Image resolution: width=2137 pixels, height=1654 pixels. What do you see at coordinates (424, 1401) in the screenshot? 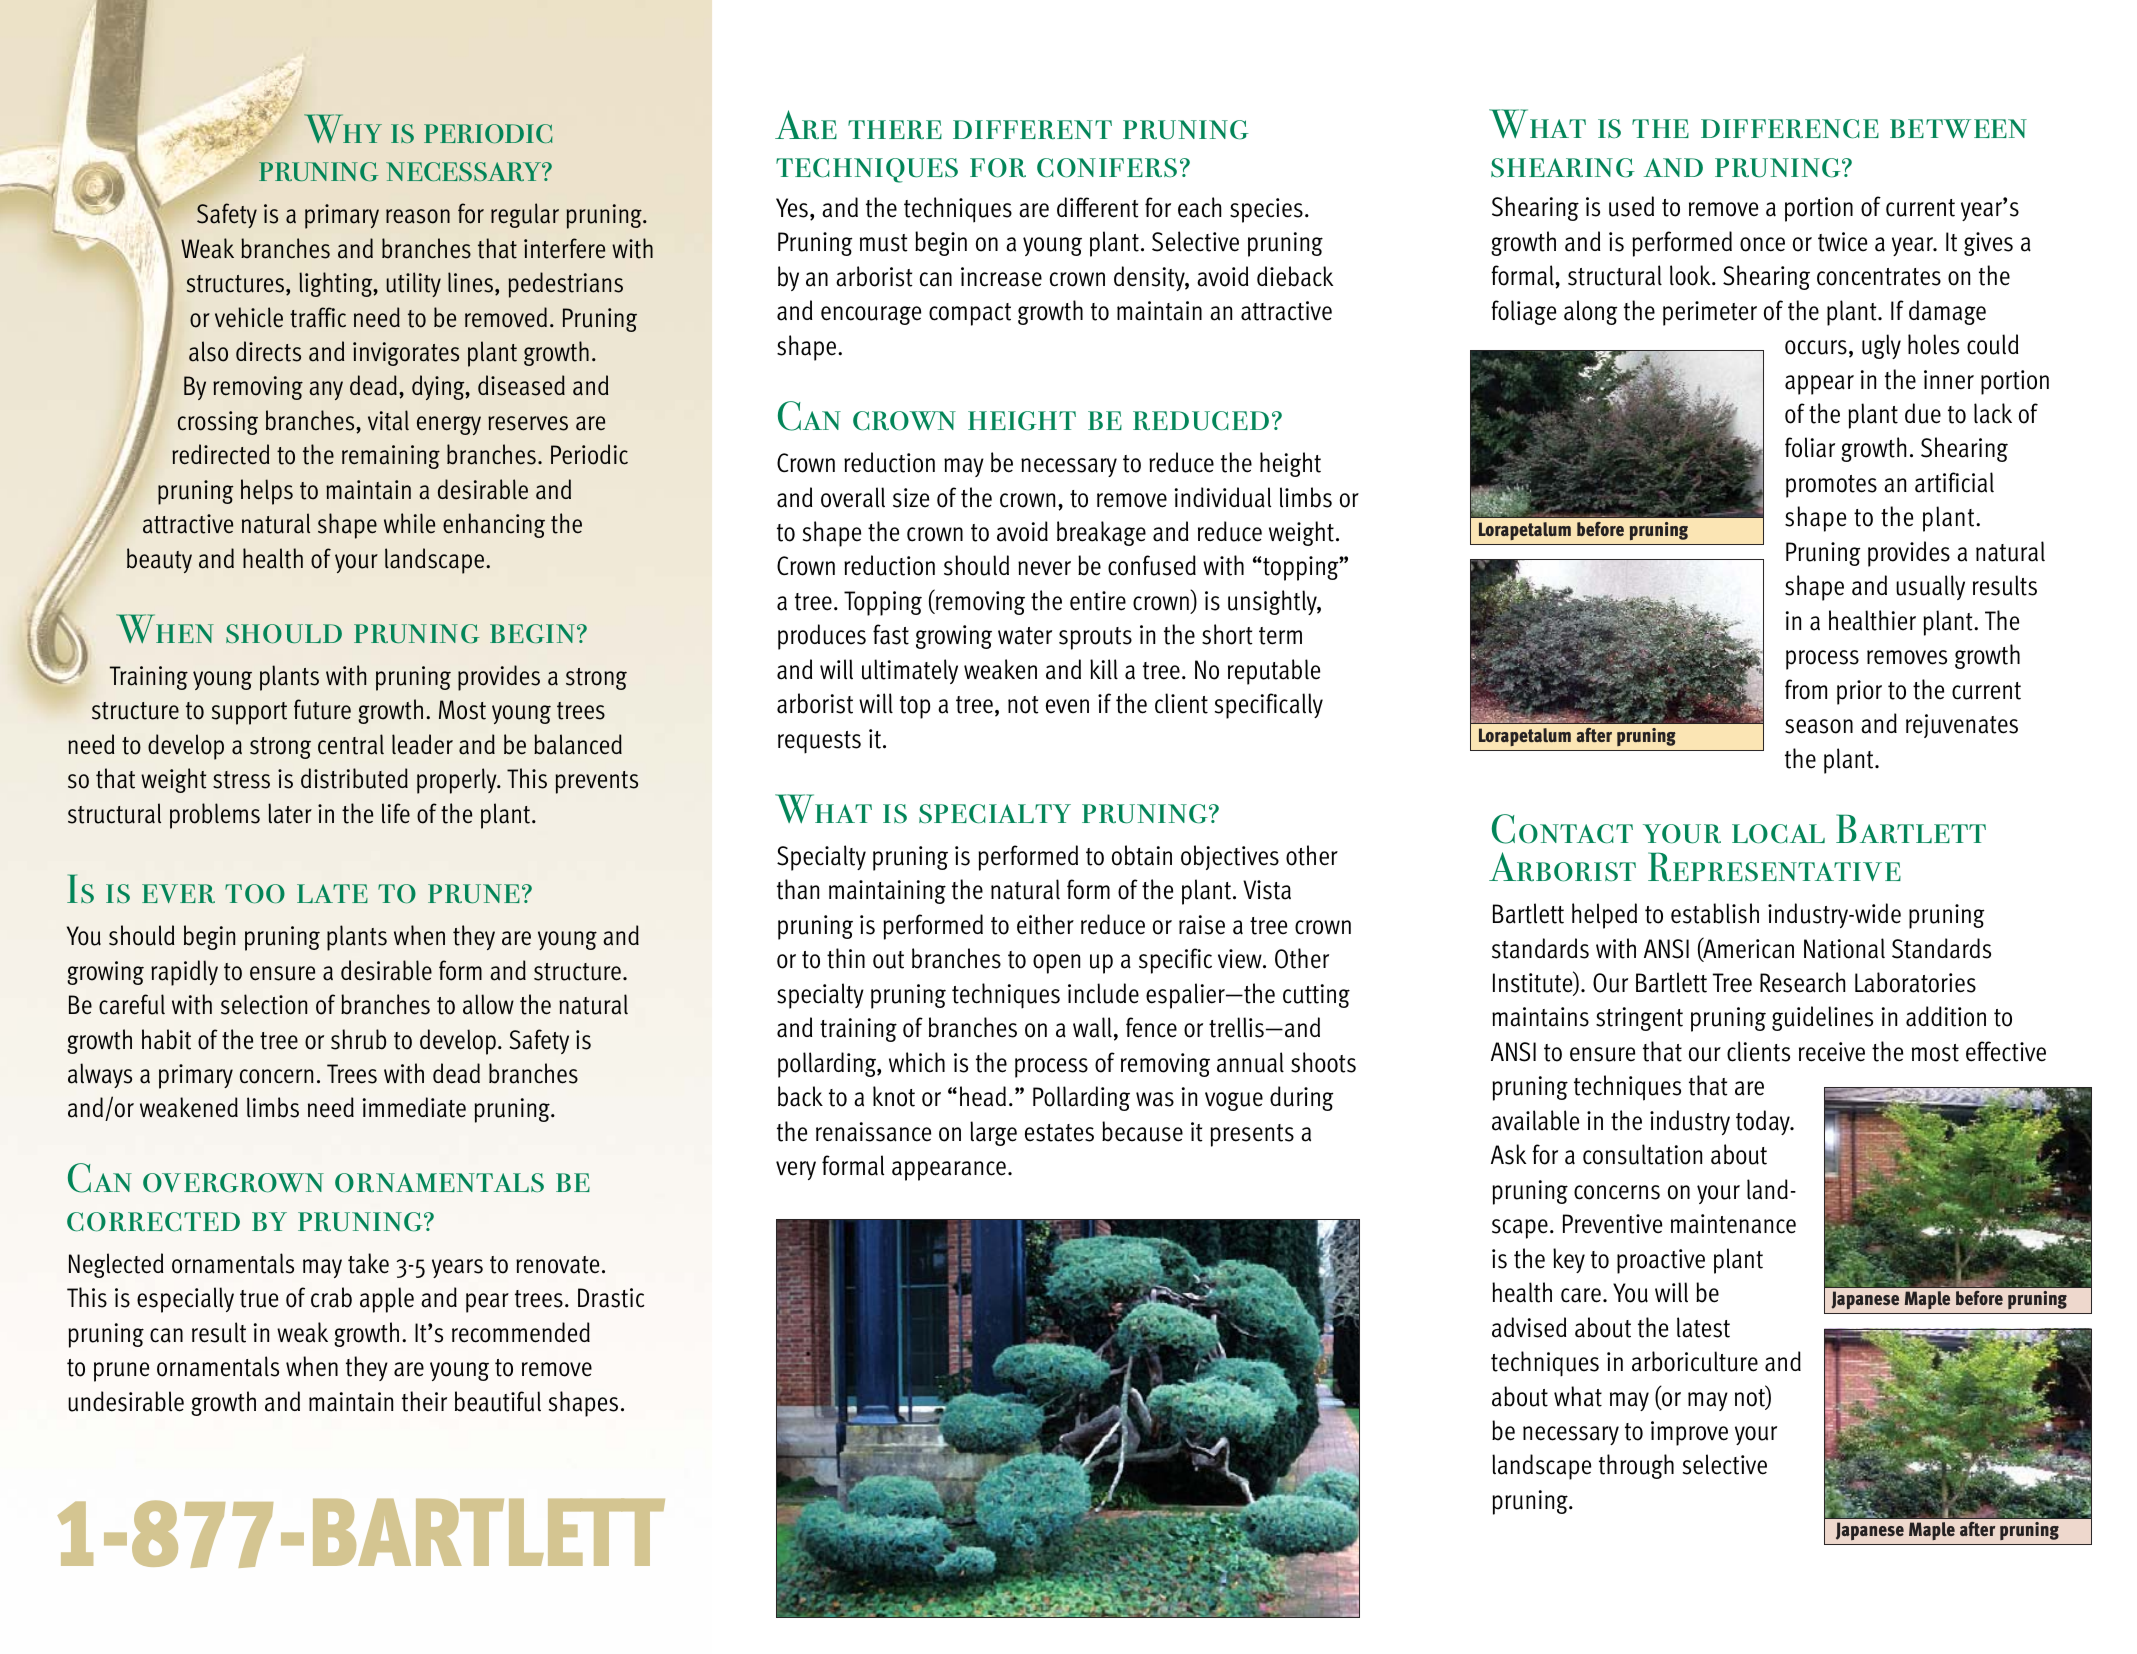
I see `their` at bounding box center [424, 1401].
